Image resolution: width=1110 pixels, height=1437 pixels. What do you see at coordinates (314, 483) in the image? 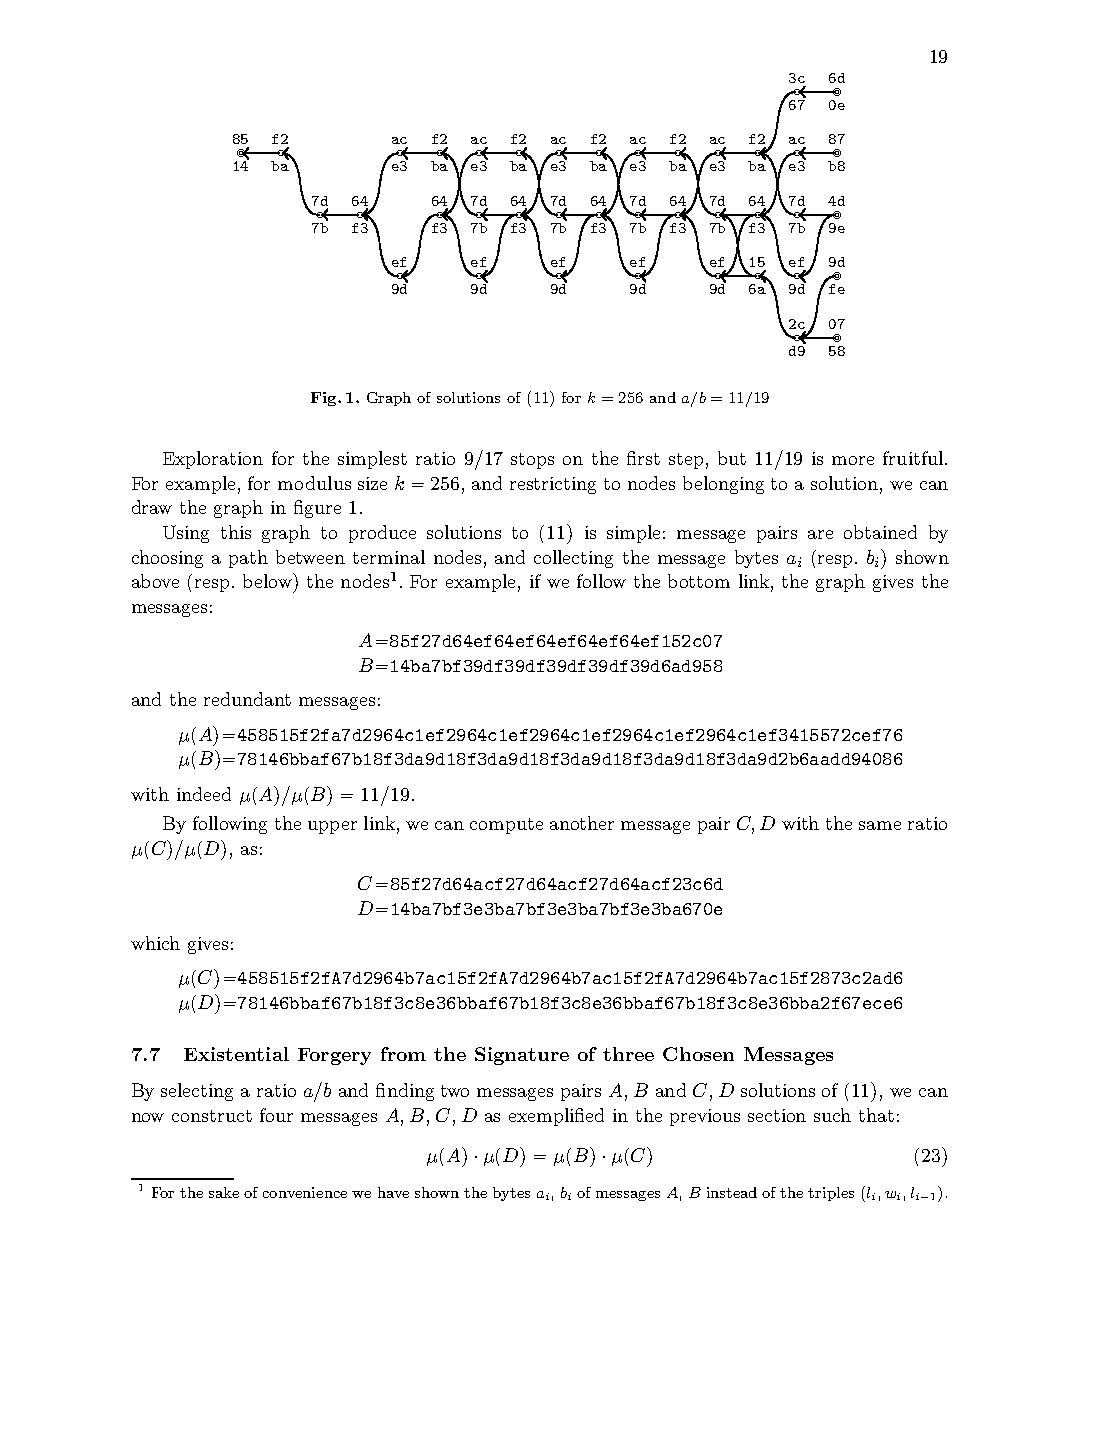
I see `modulus` at bounding box center [314, 483].
